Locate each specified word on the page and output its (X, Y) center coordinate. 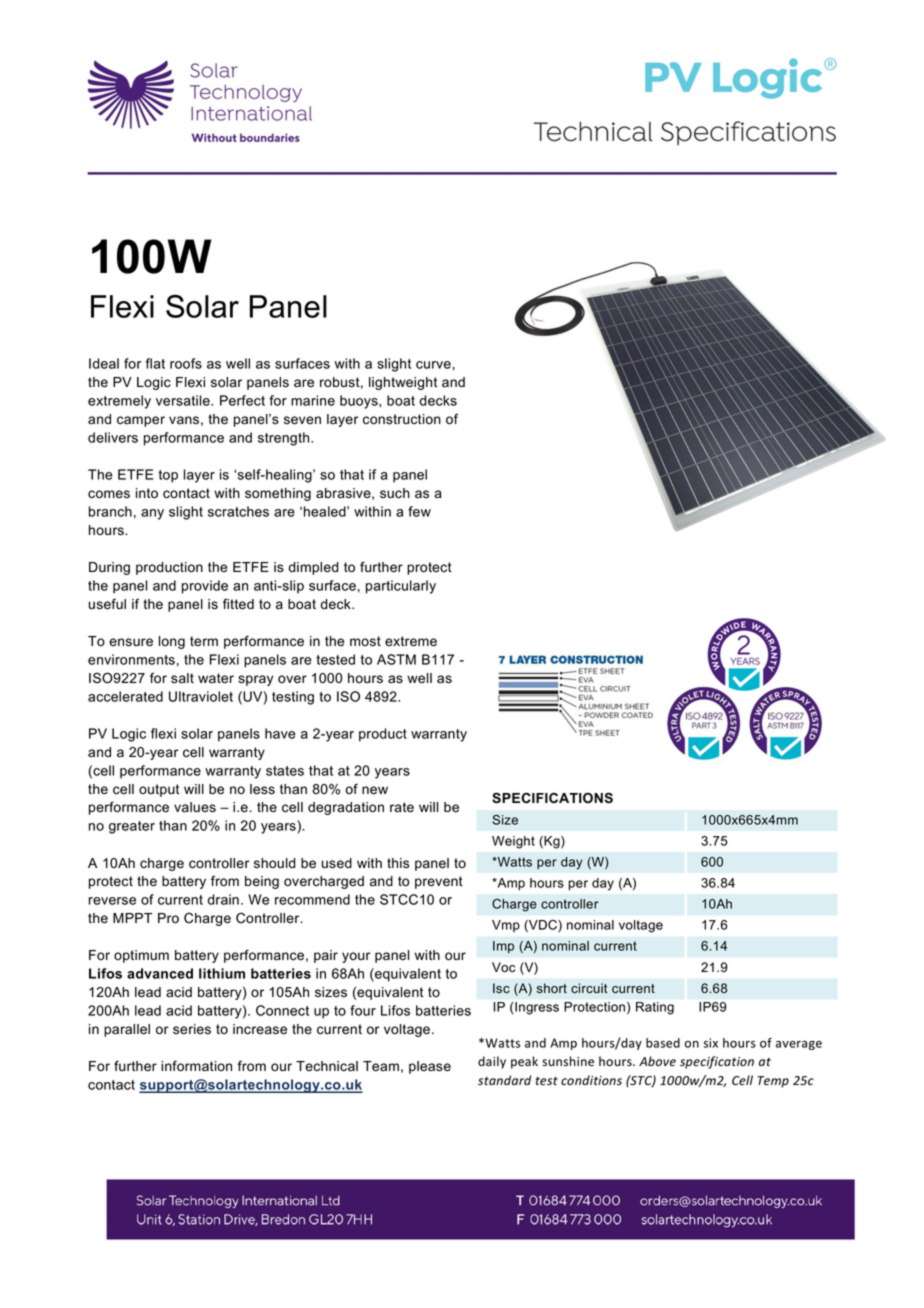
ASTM (396, 659)
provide (205, 587)
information (196, 1066)
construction (402, 419)
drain (223, 899)
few (419, 511)
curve (433, 365)
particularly (401, 587)
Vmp (506, 926)
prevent (439, 882)
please (430, 1067)
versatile (184, 400)
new (375, 790)
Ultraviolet (201, 696)
